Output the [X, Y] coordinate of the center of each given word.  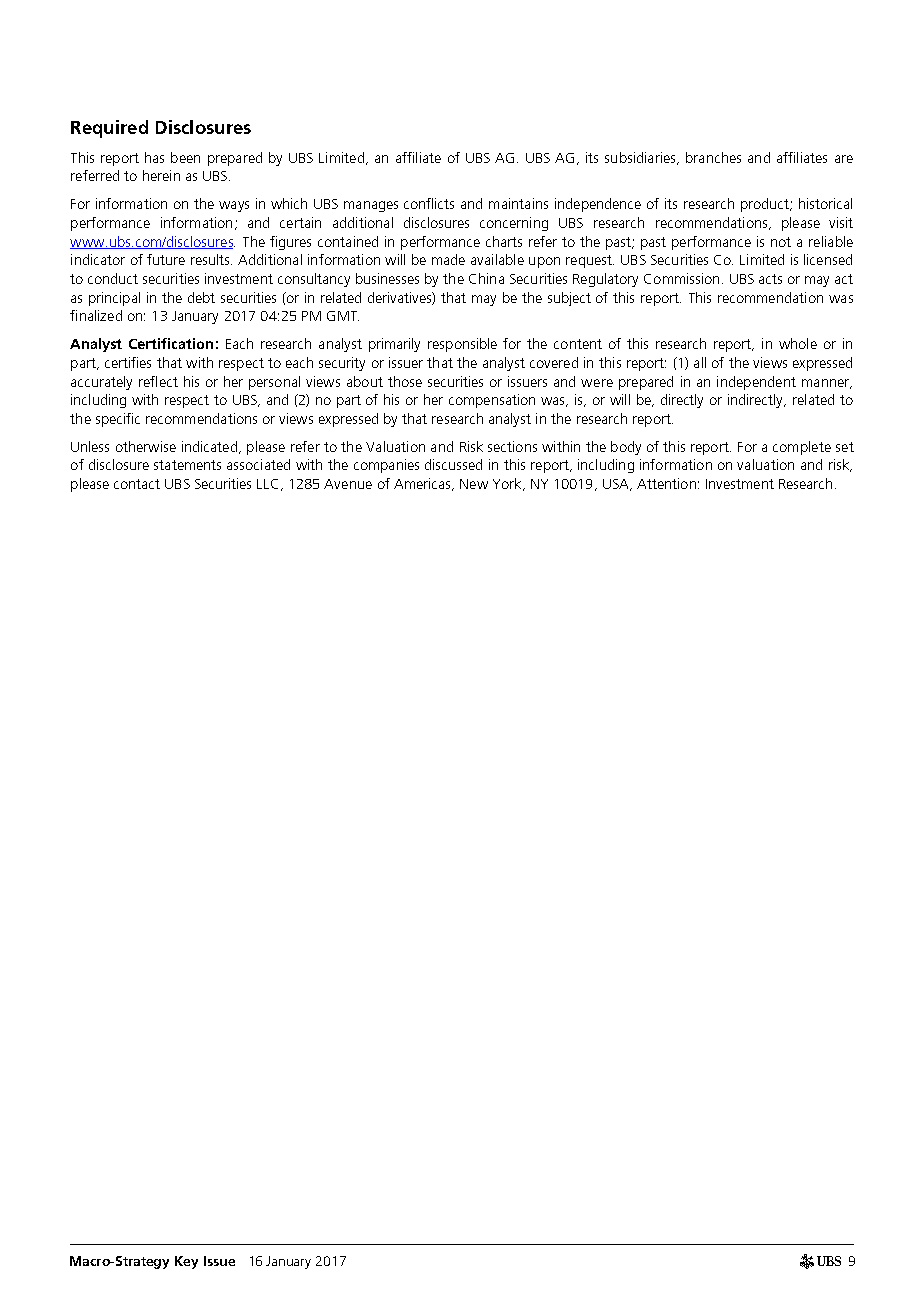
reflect [158, 381]
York [508, 484]
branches [713, 157]
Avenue [348, 484]
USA [617, 485]
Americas [423, 484]
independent [756, 383]
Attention [666, 483]
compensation [492, 401]
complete [802, 448]
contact [137, 484]
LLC [267, 484]
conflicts [429, 203]
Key [186, 1262]
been [185, 157]
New [474, 484]
